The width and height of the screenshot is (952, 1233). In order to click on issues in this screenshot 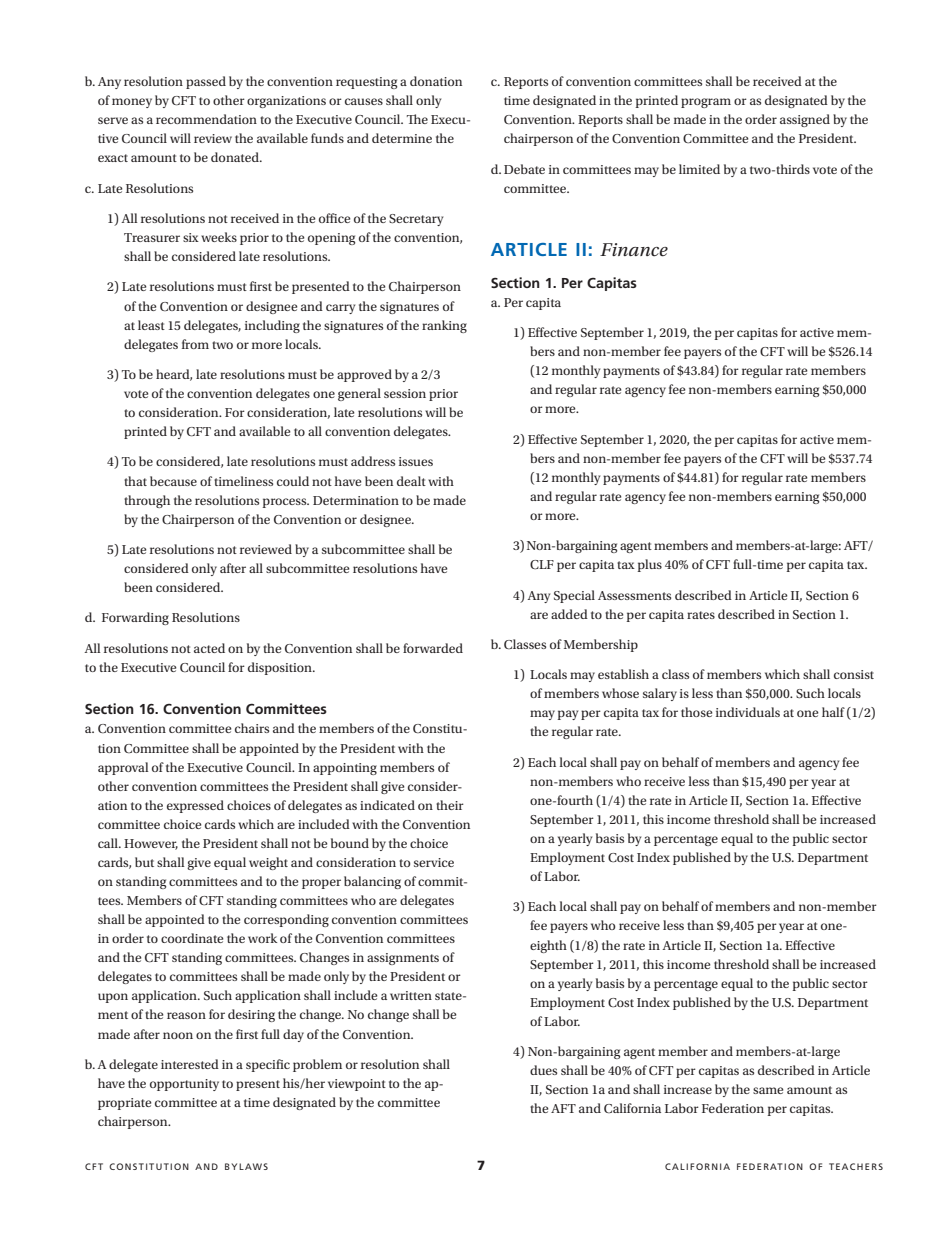, I will do `click(416, 461)`.
